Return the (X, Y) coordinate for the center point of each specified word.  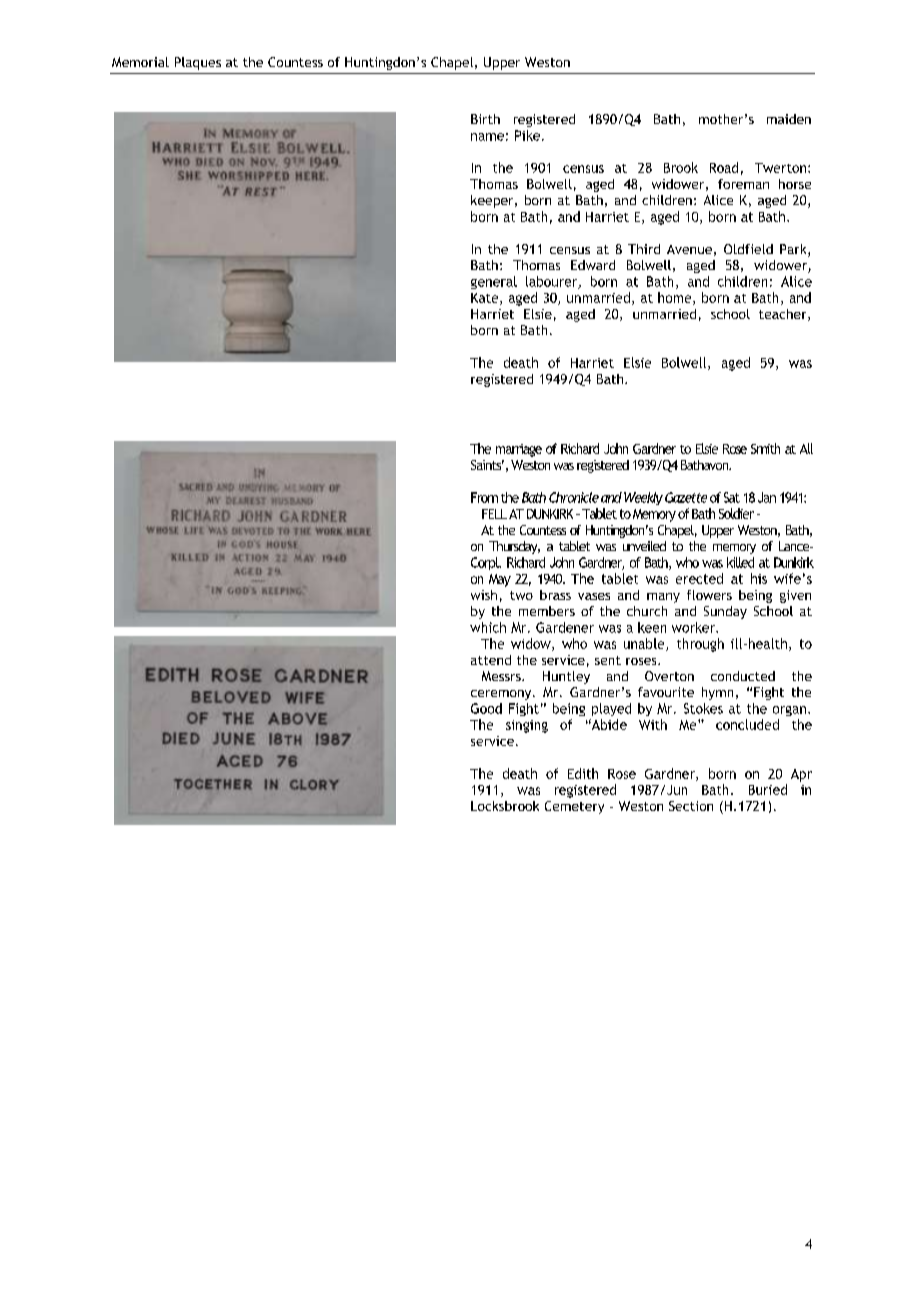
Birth (485, 119)
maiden (789, 119)
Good (486, 708)
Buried (768, 789)
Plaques (198, 63)
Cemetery (574, 807)
